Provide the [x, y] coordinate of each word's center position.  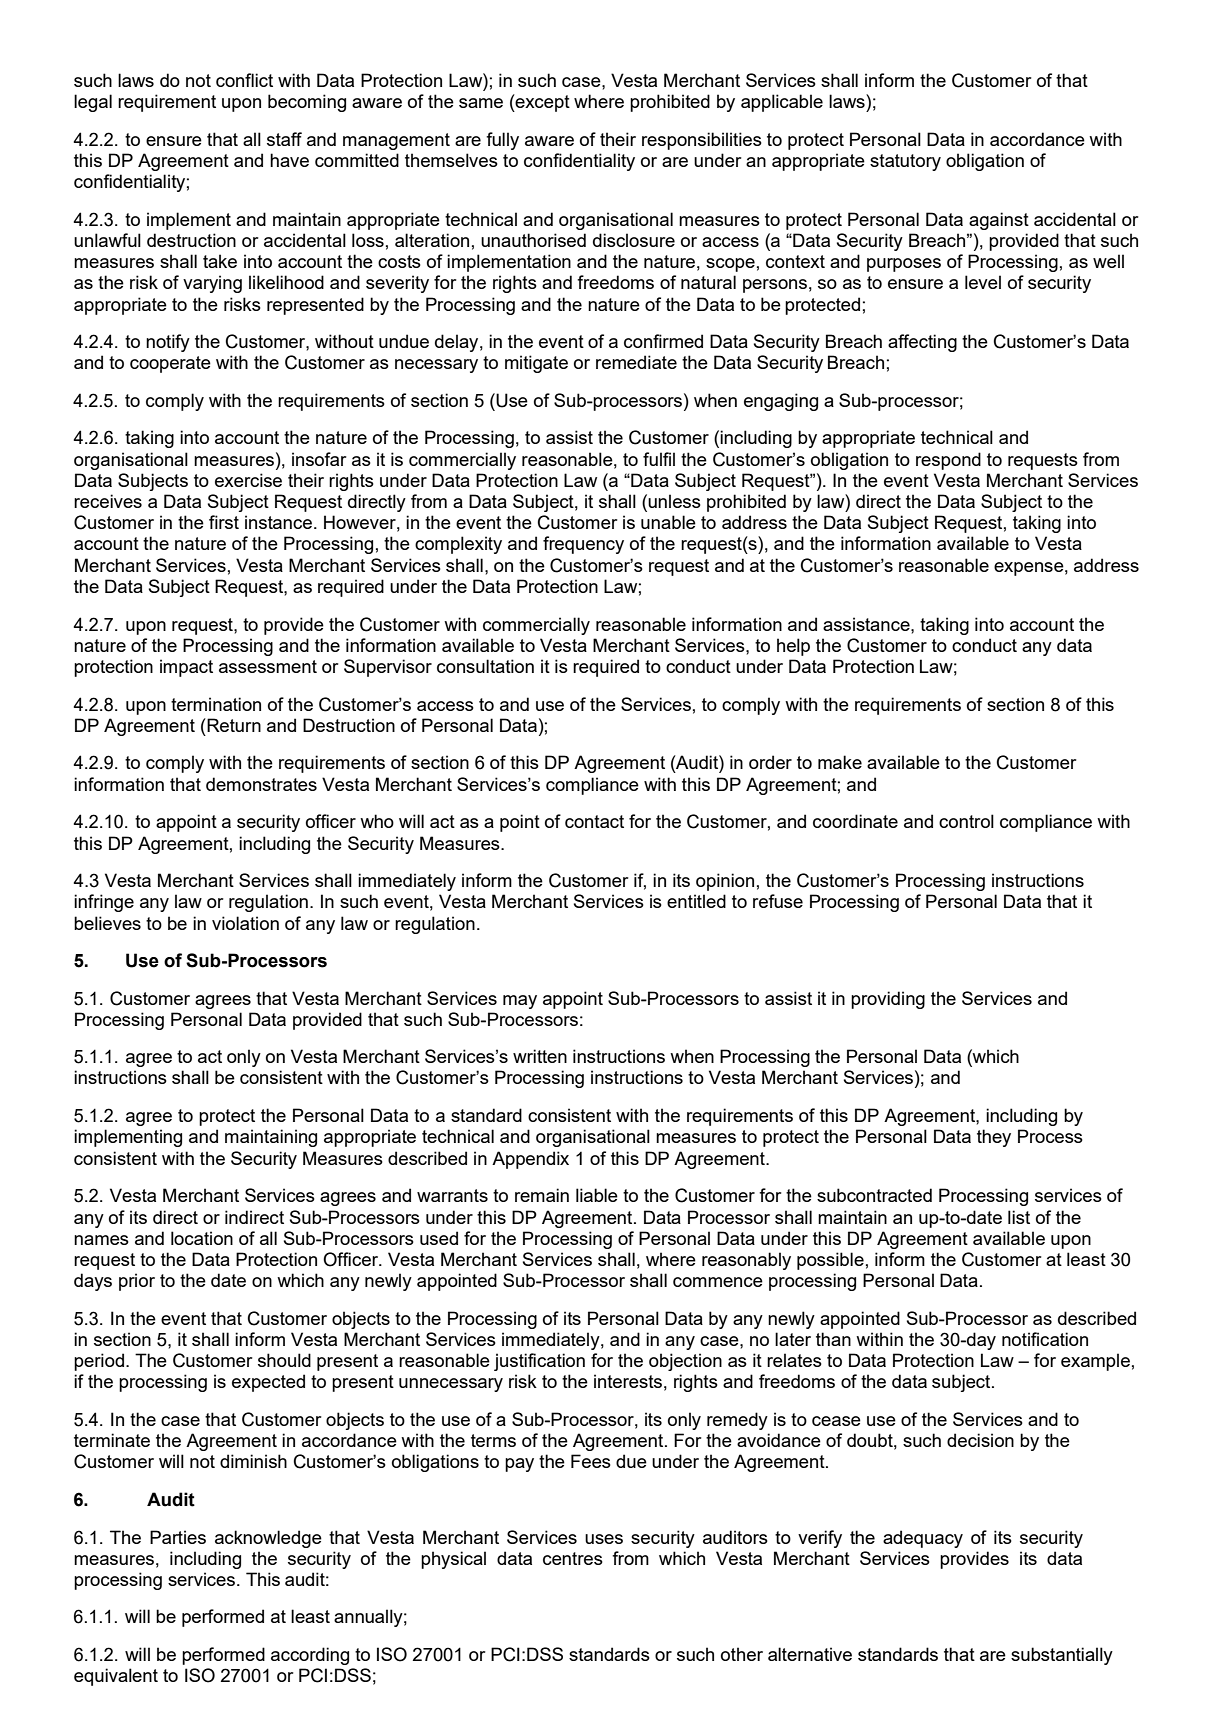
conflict [244, 80]
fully [502, 141]
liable [597, 1195]
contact [594, 821]
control [966, 821]
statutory [905, 162]
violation [245, 923]
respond [948, 461]
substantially [1062, 1656]
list [1019, 1217]
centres [573, 1558]
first [224, 522]
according [310, 1656]
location [202, 1238]
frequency [583, 545]
